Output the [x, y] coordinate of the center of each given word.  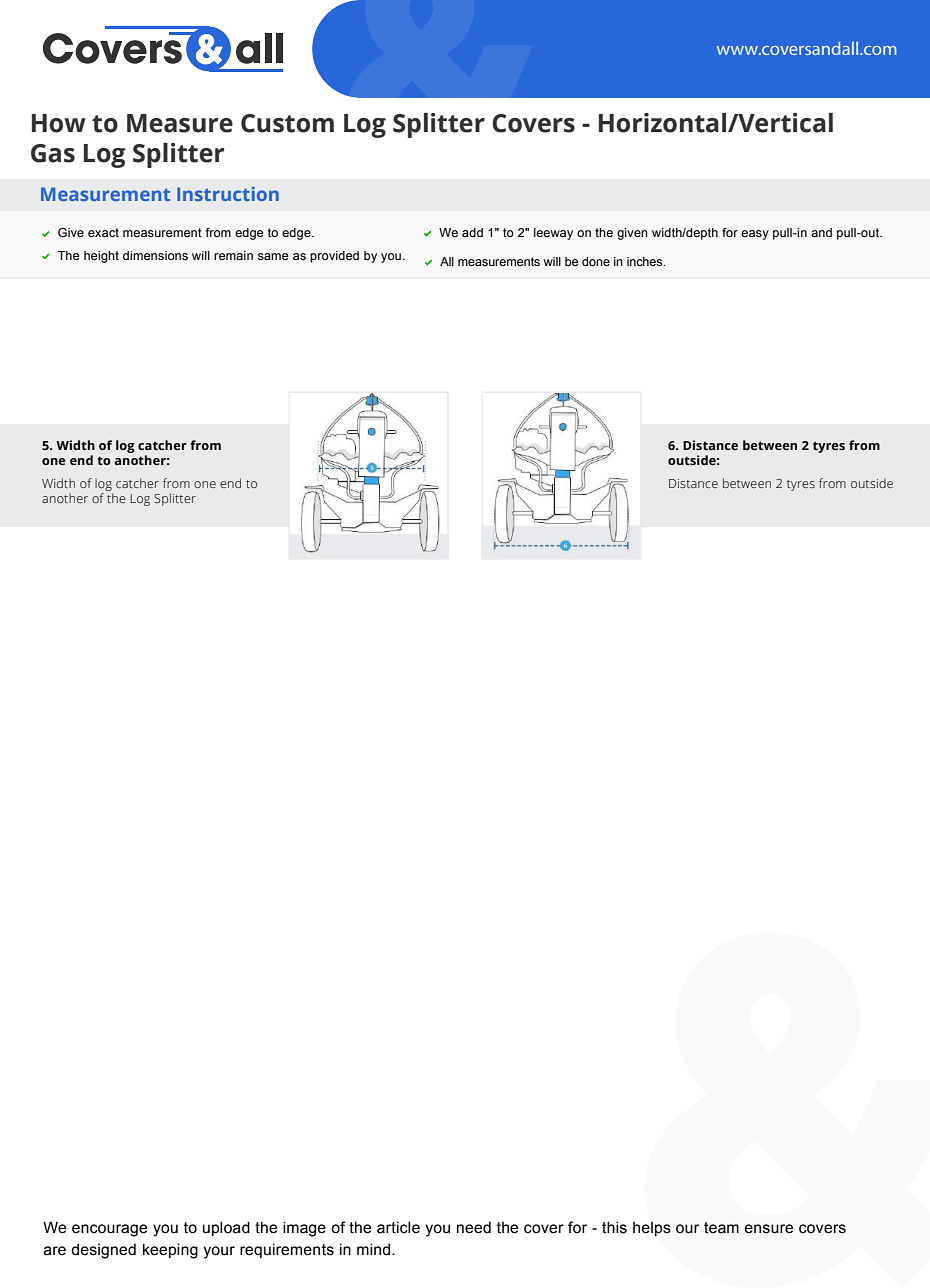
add [472, 232]
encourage [109, 1230]
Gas [53, 153]
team [721, 1228]
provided [334, 257]
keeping [170, 1251]
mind [375, 1249]
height [101, 257]
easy [755, 235]
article [398, 1227]
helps [652, 1228]
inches [646, 261]
